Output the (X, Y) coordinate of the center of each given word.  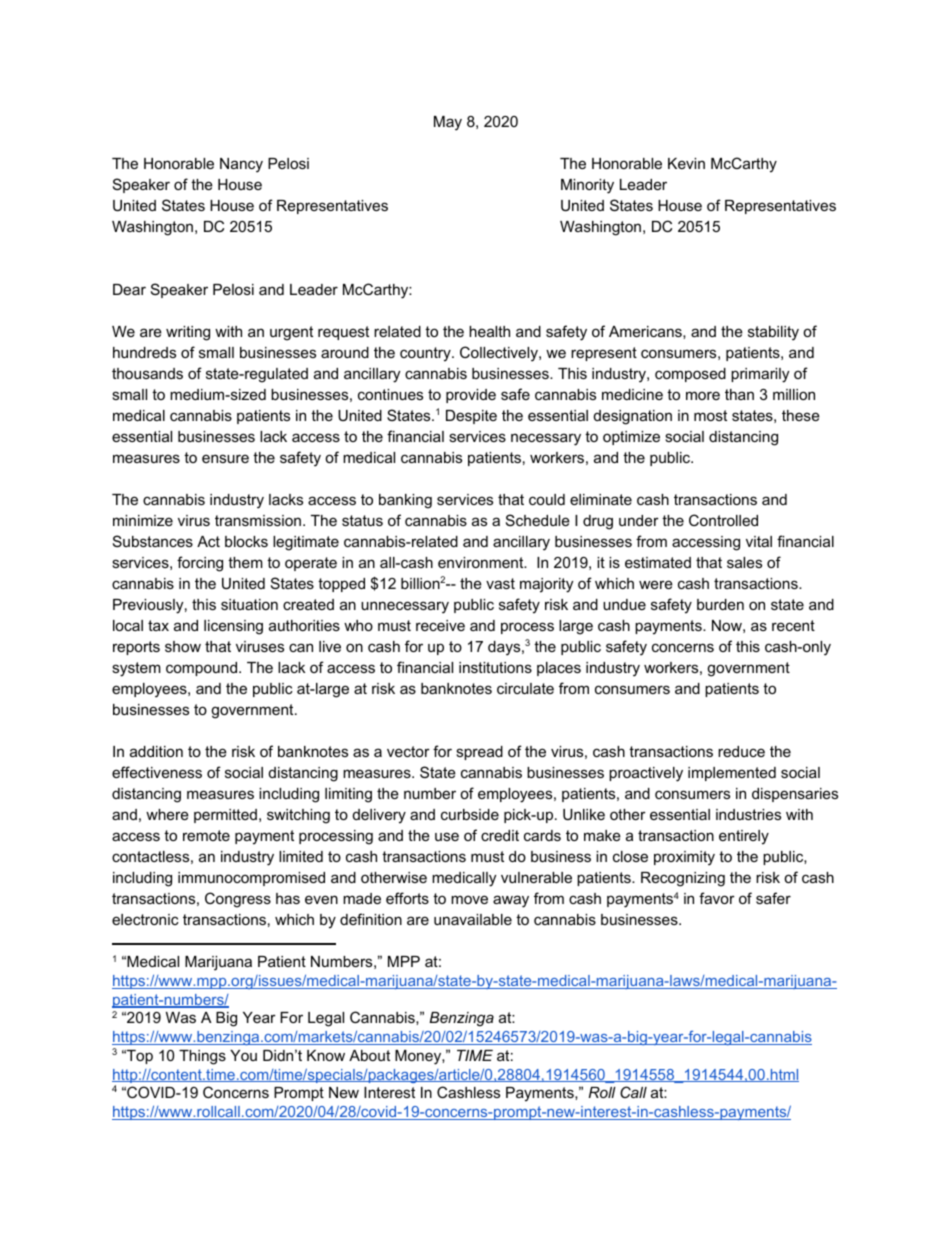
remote (206, 835)
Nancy (241, 165)
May (448, 123)
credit (500, 835)
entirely (744, 837)
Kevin (686, 163)
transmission (258, 520)
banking (405, 501)
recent (793, 625)
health (489, 331)
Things (202, 1057)
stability (773, 333)
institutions (495, 667)
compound (203, 669)
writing (188, 333)
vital (759, 541)
